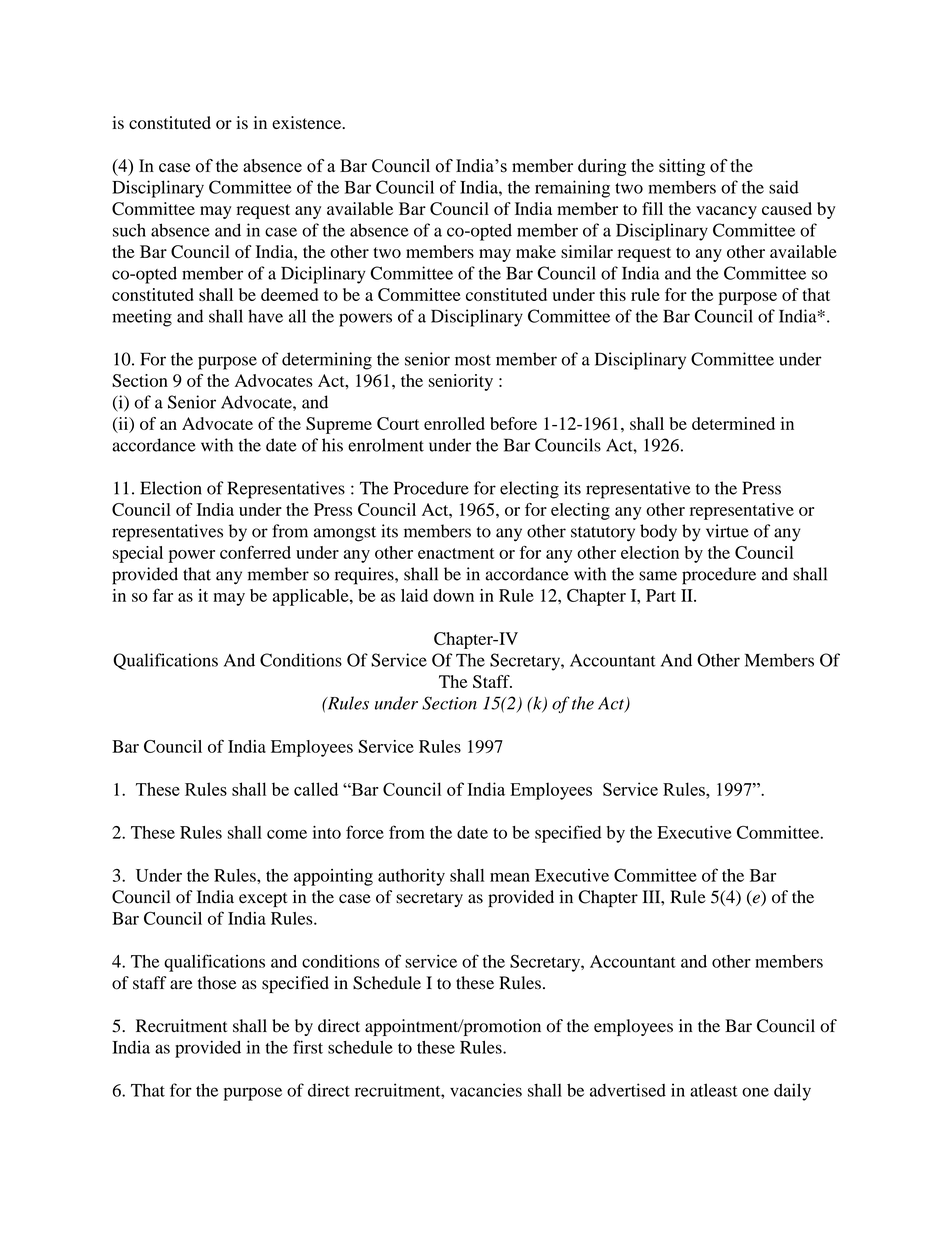  I want to click on mean, so click(510, 877).
